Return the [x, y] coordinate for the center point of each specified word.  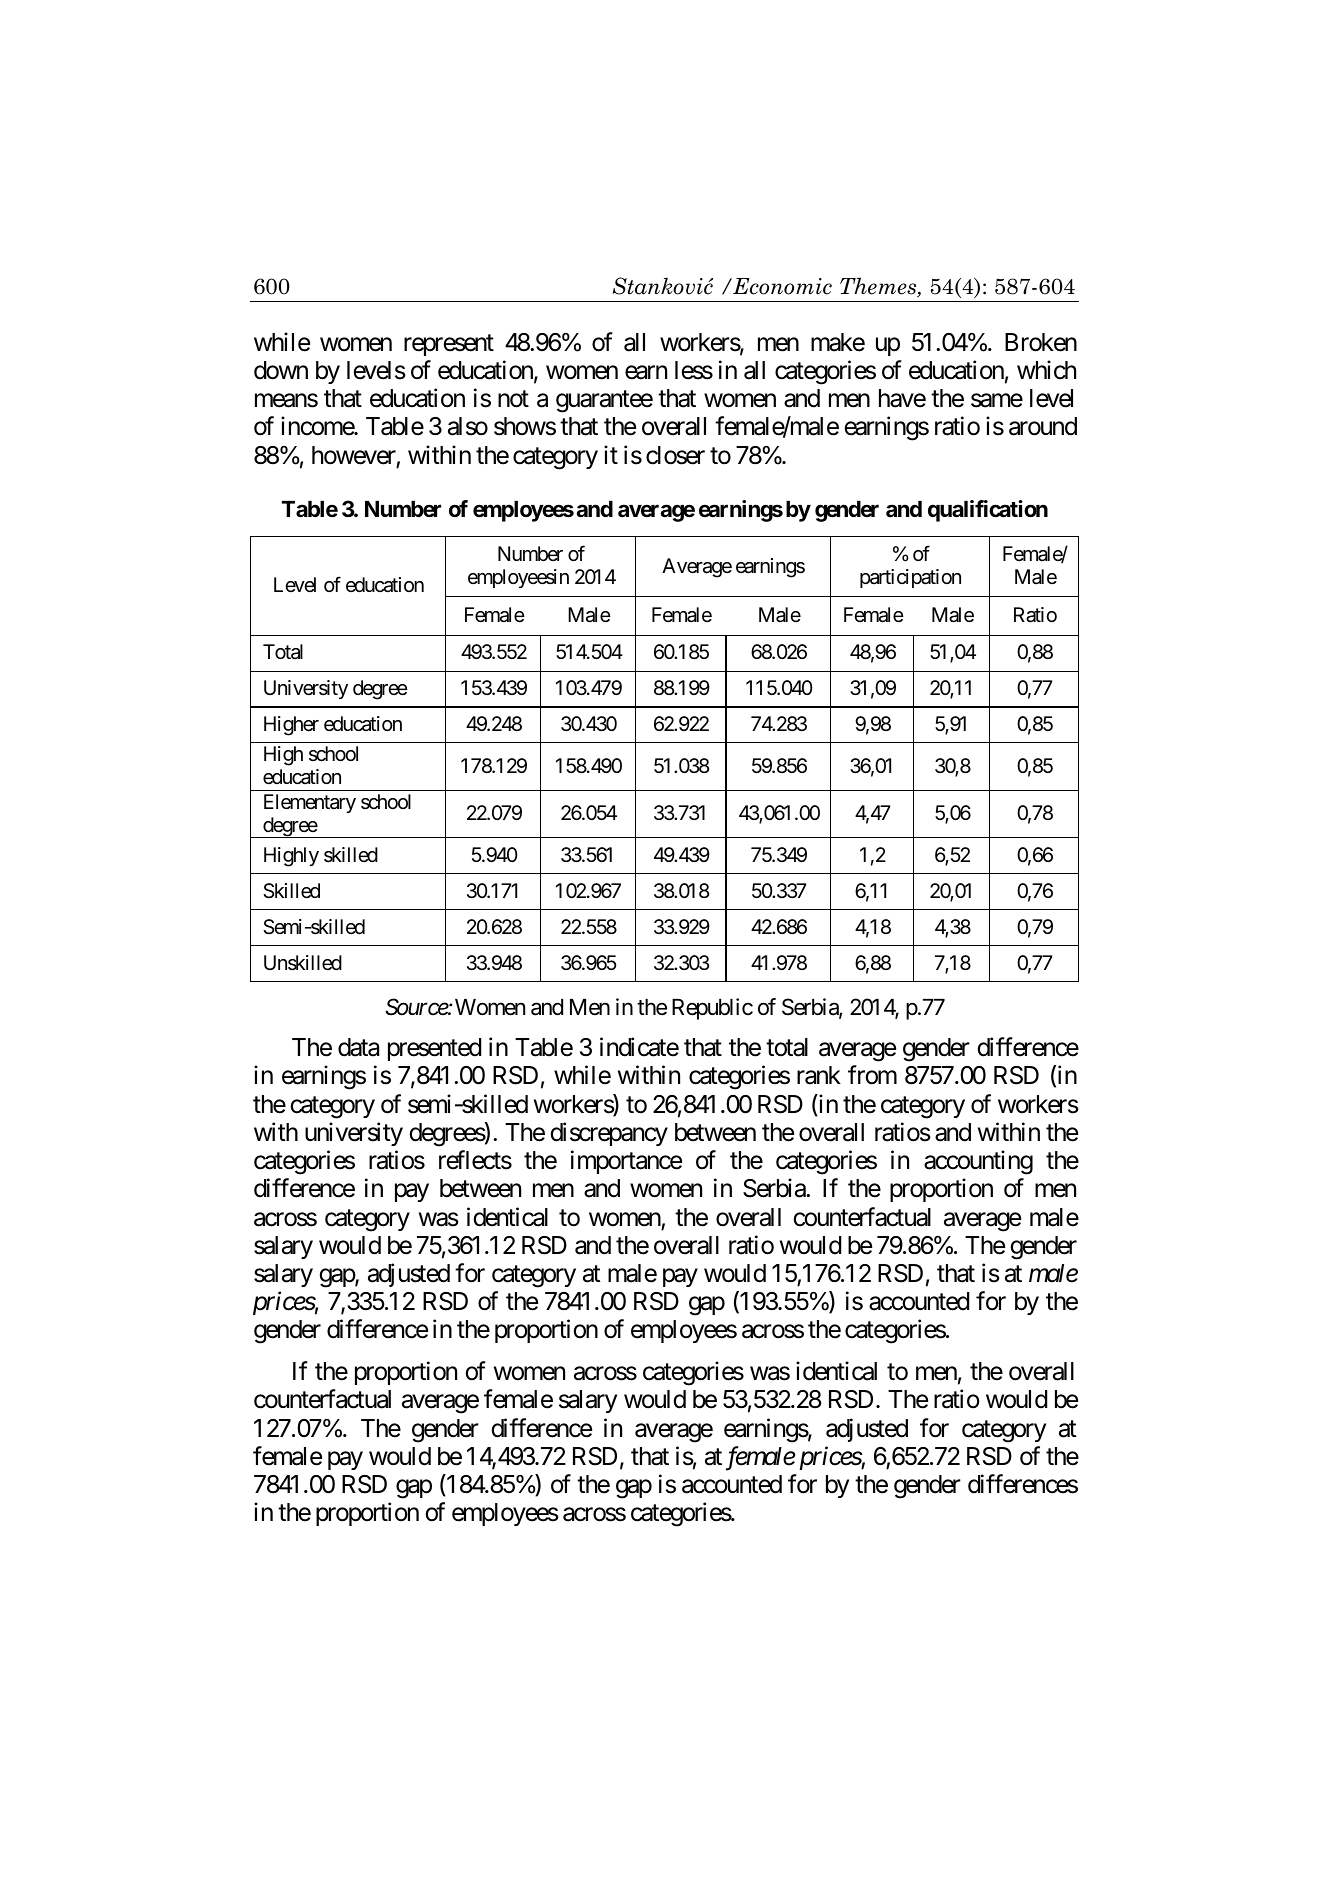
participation [910, 578]
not [513, 399]
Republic [712, 1009]
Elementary [310, 803]
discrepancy [609, 1134]
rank [819, 1075]
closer [675, 455]
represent [449, 345]
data [358, 1047]
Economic [781, 286]
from [872, 1075]
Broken [1041, 342]
